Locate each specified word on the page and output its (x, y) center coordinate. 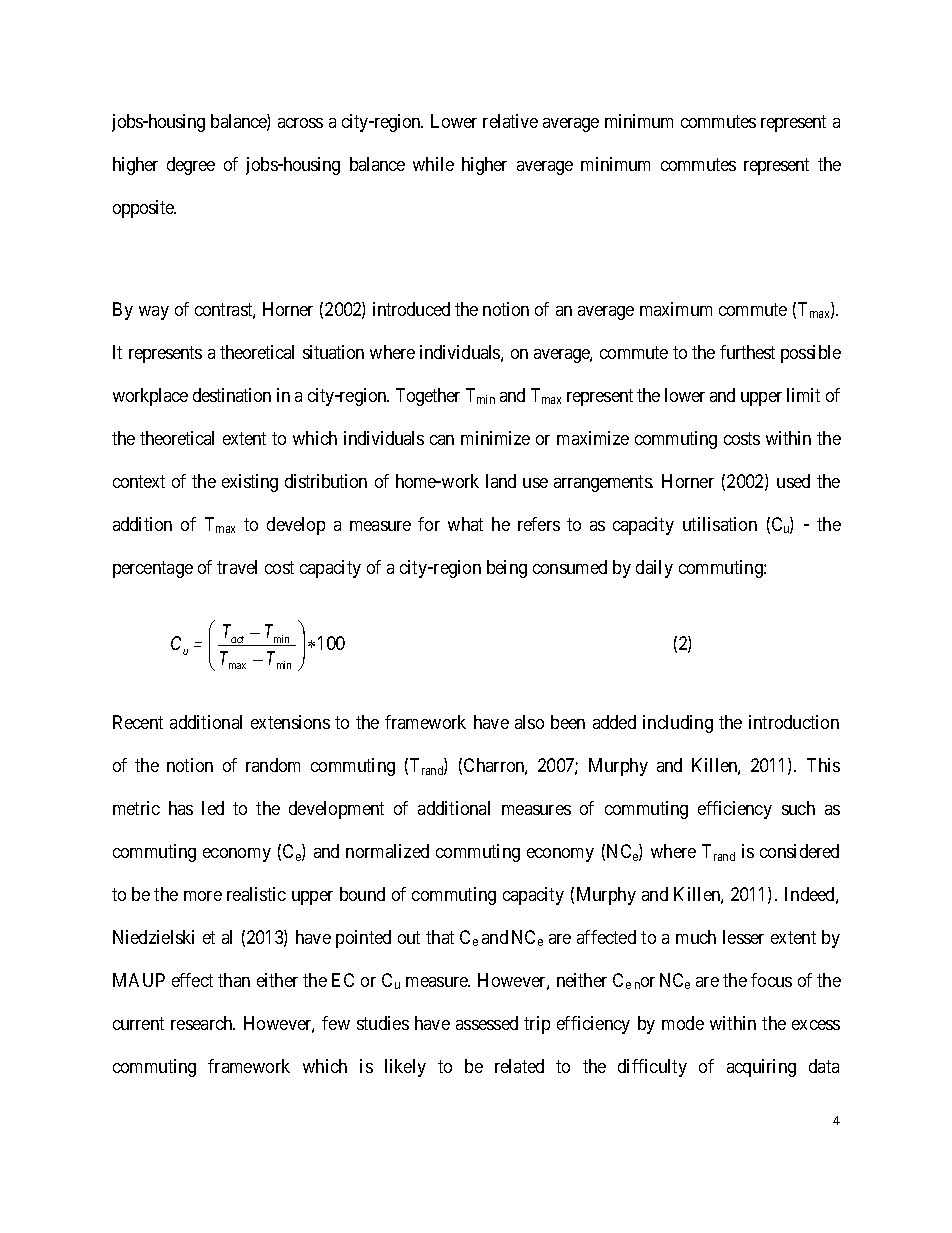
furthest (747, 352)
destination (232, 395)
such (798, 808)
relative (510, 121)
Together (428, 397)
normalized (387, 851)
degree (191, 166)
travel (237, 567)
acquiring (761, 1068)
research (203, 1023)
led (213, 808)
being (507, 569)
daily (654, 569)
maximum (676, 309)
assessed (487, 1023)
